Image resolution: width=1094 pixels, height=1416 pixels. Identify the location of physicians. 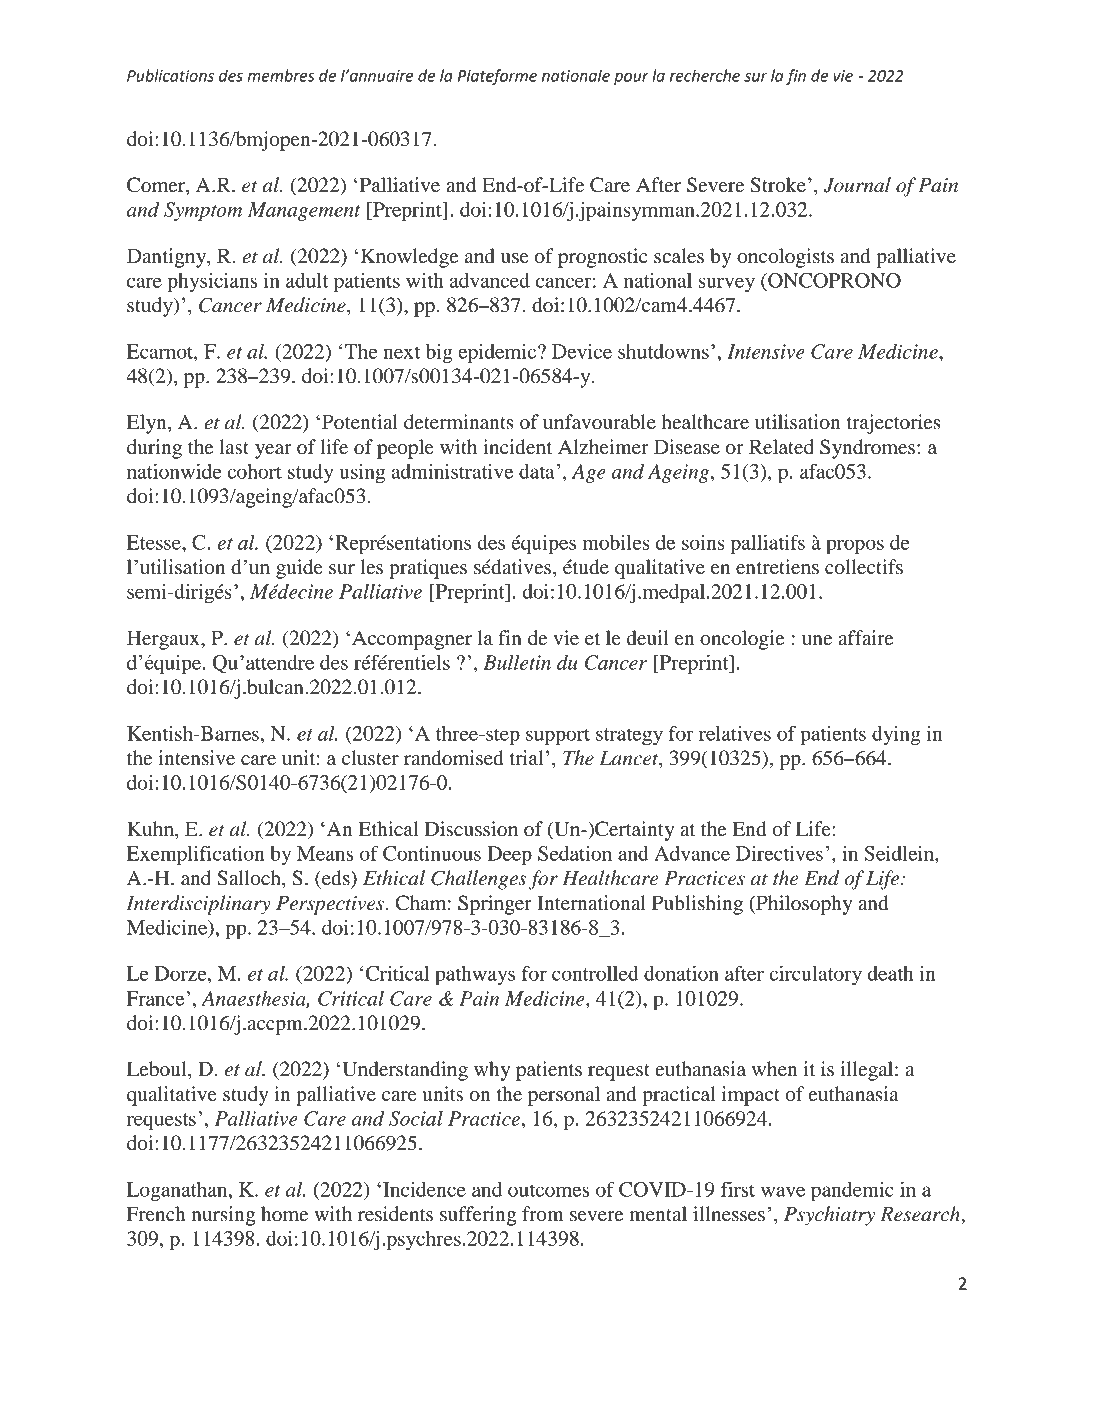
(212, 282).
